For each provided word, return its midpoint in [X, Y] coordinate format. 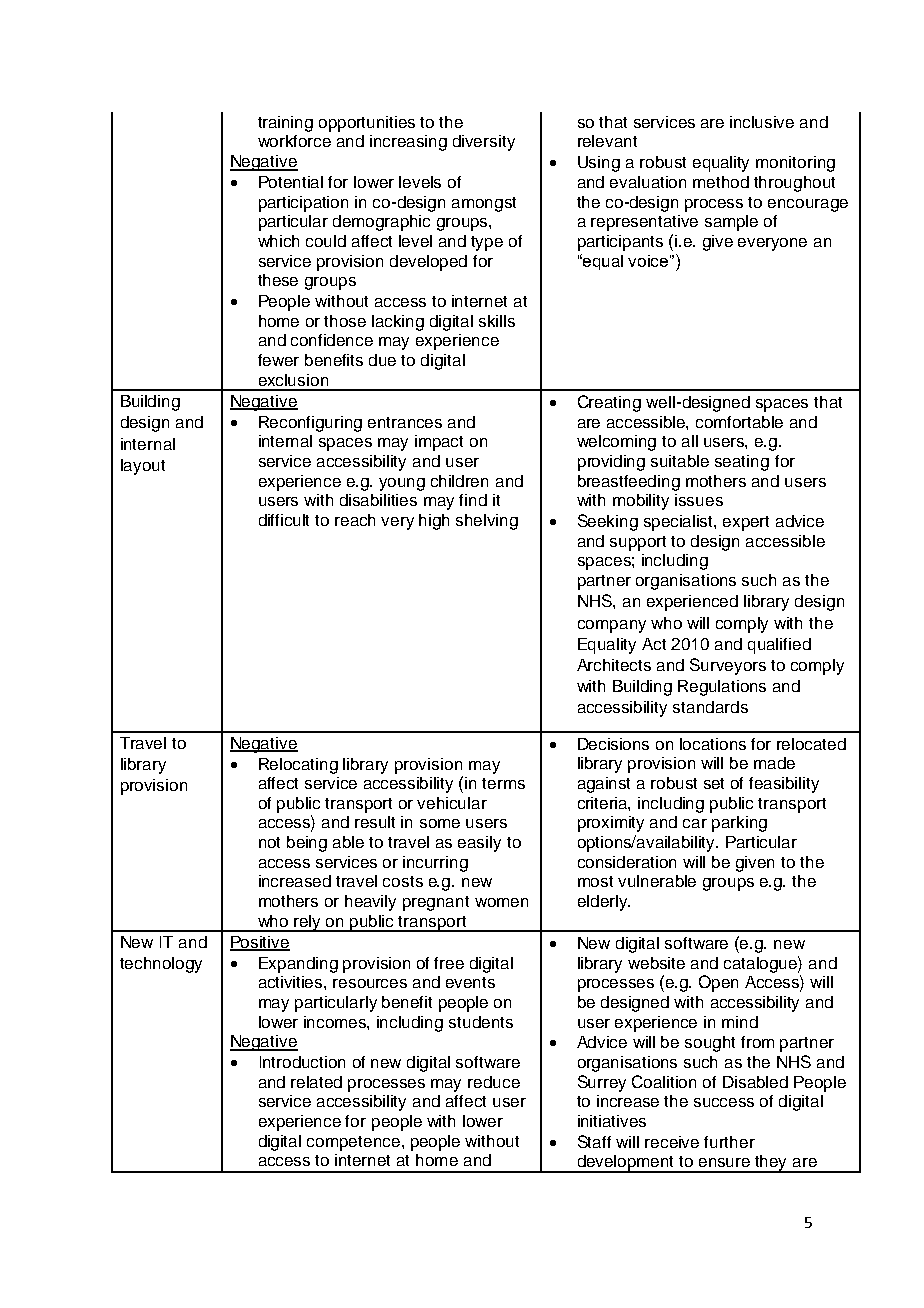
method [721, 182]
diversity [484, 143]
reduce [494, 1082]
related [316, 1082]
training [285, 124]
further [729, 1142]
